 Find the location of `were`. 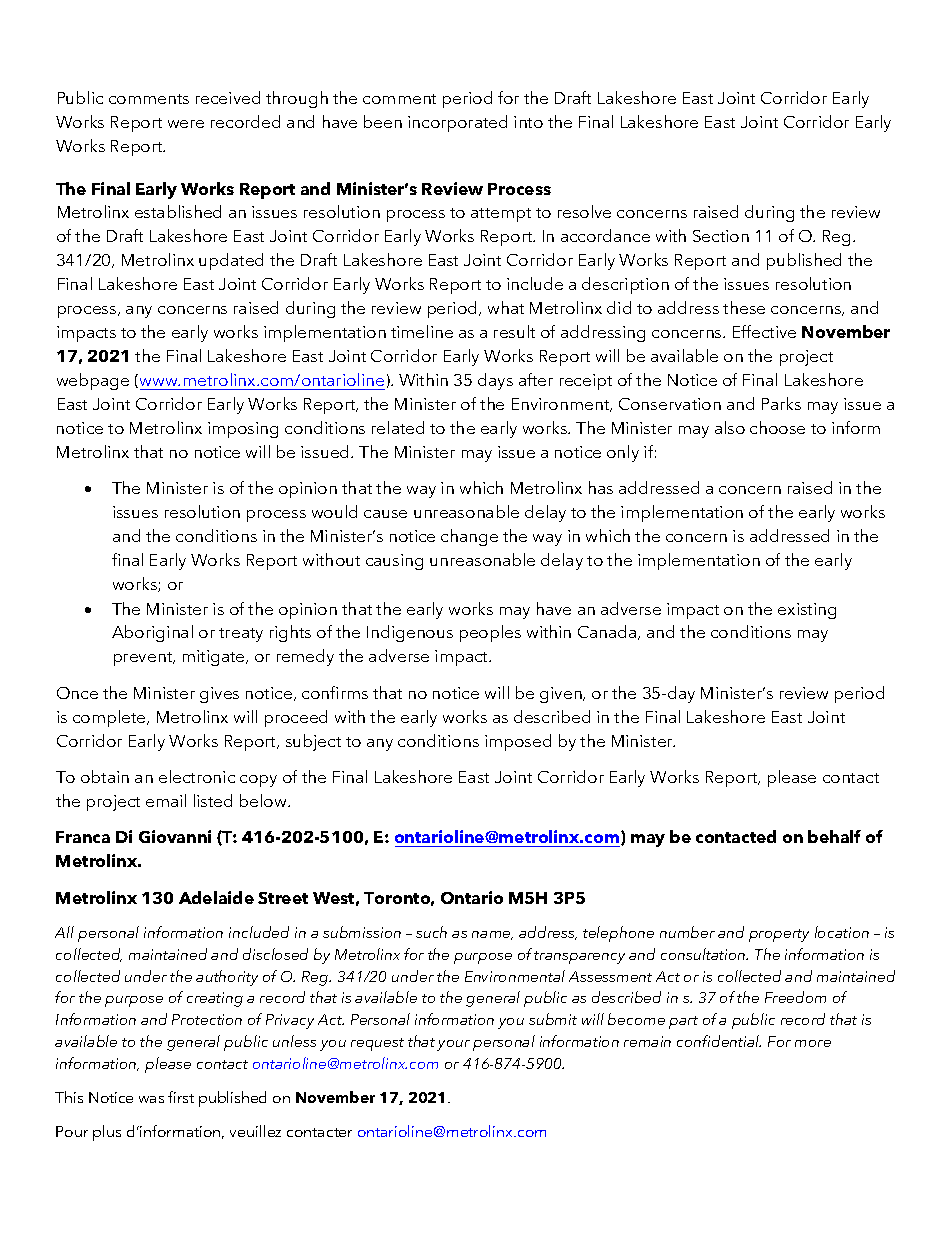

were is located at coordinates (186, 124).
